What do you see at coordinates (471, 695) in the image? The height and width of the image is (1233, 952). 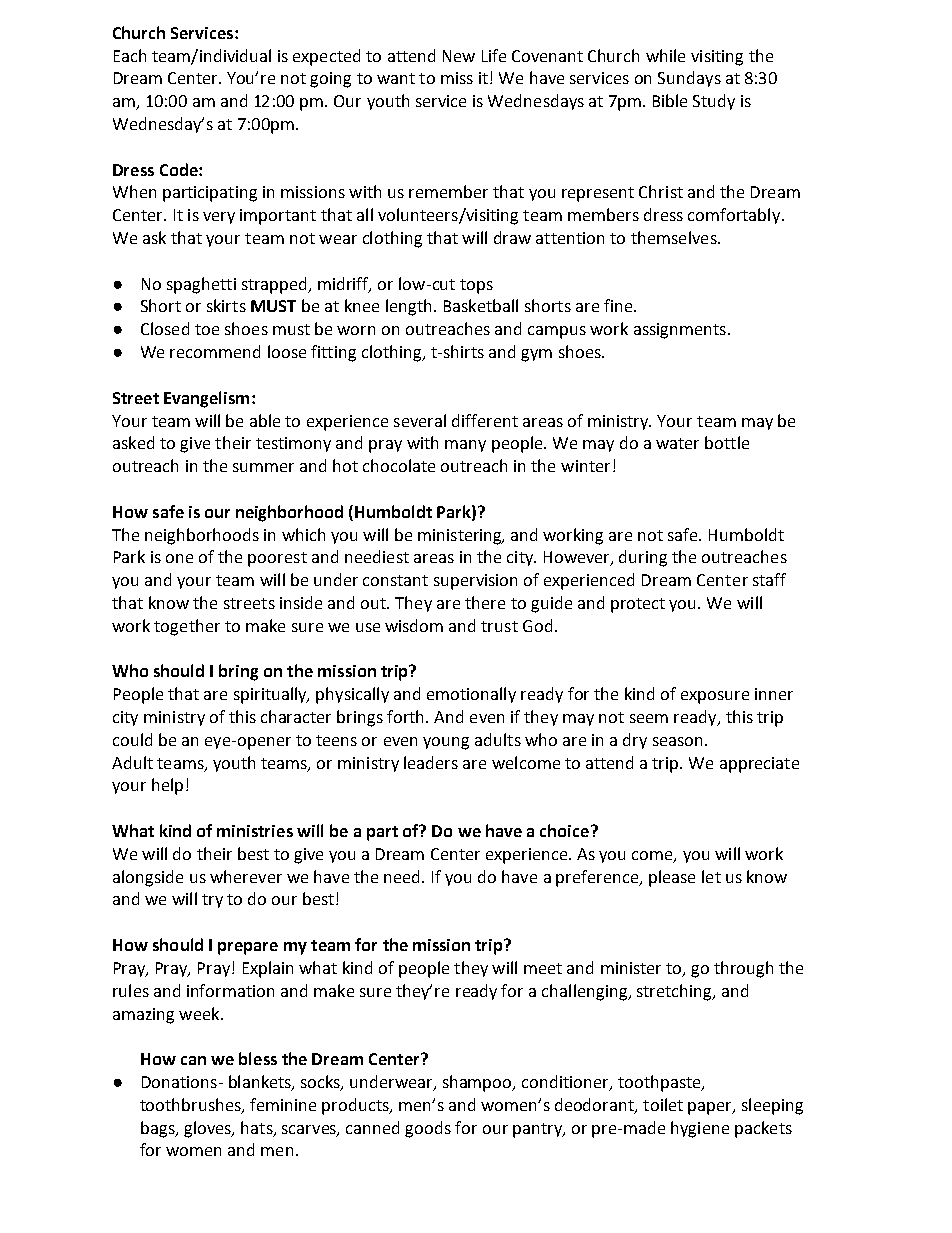 I see `emotionally` at bounding box center [471, 695].
